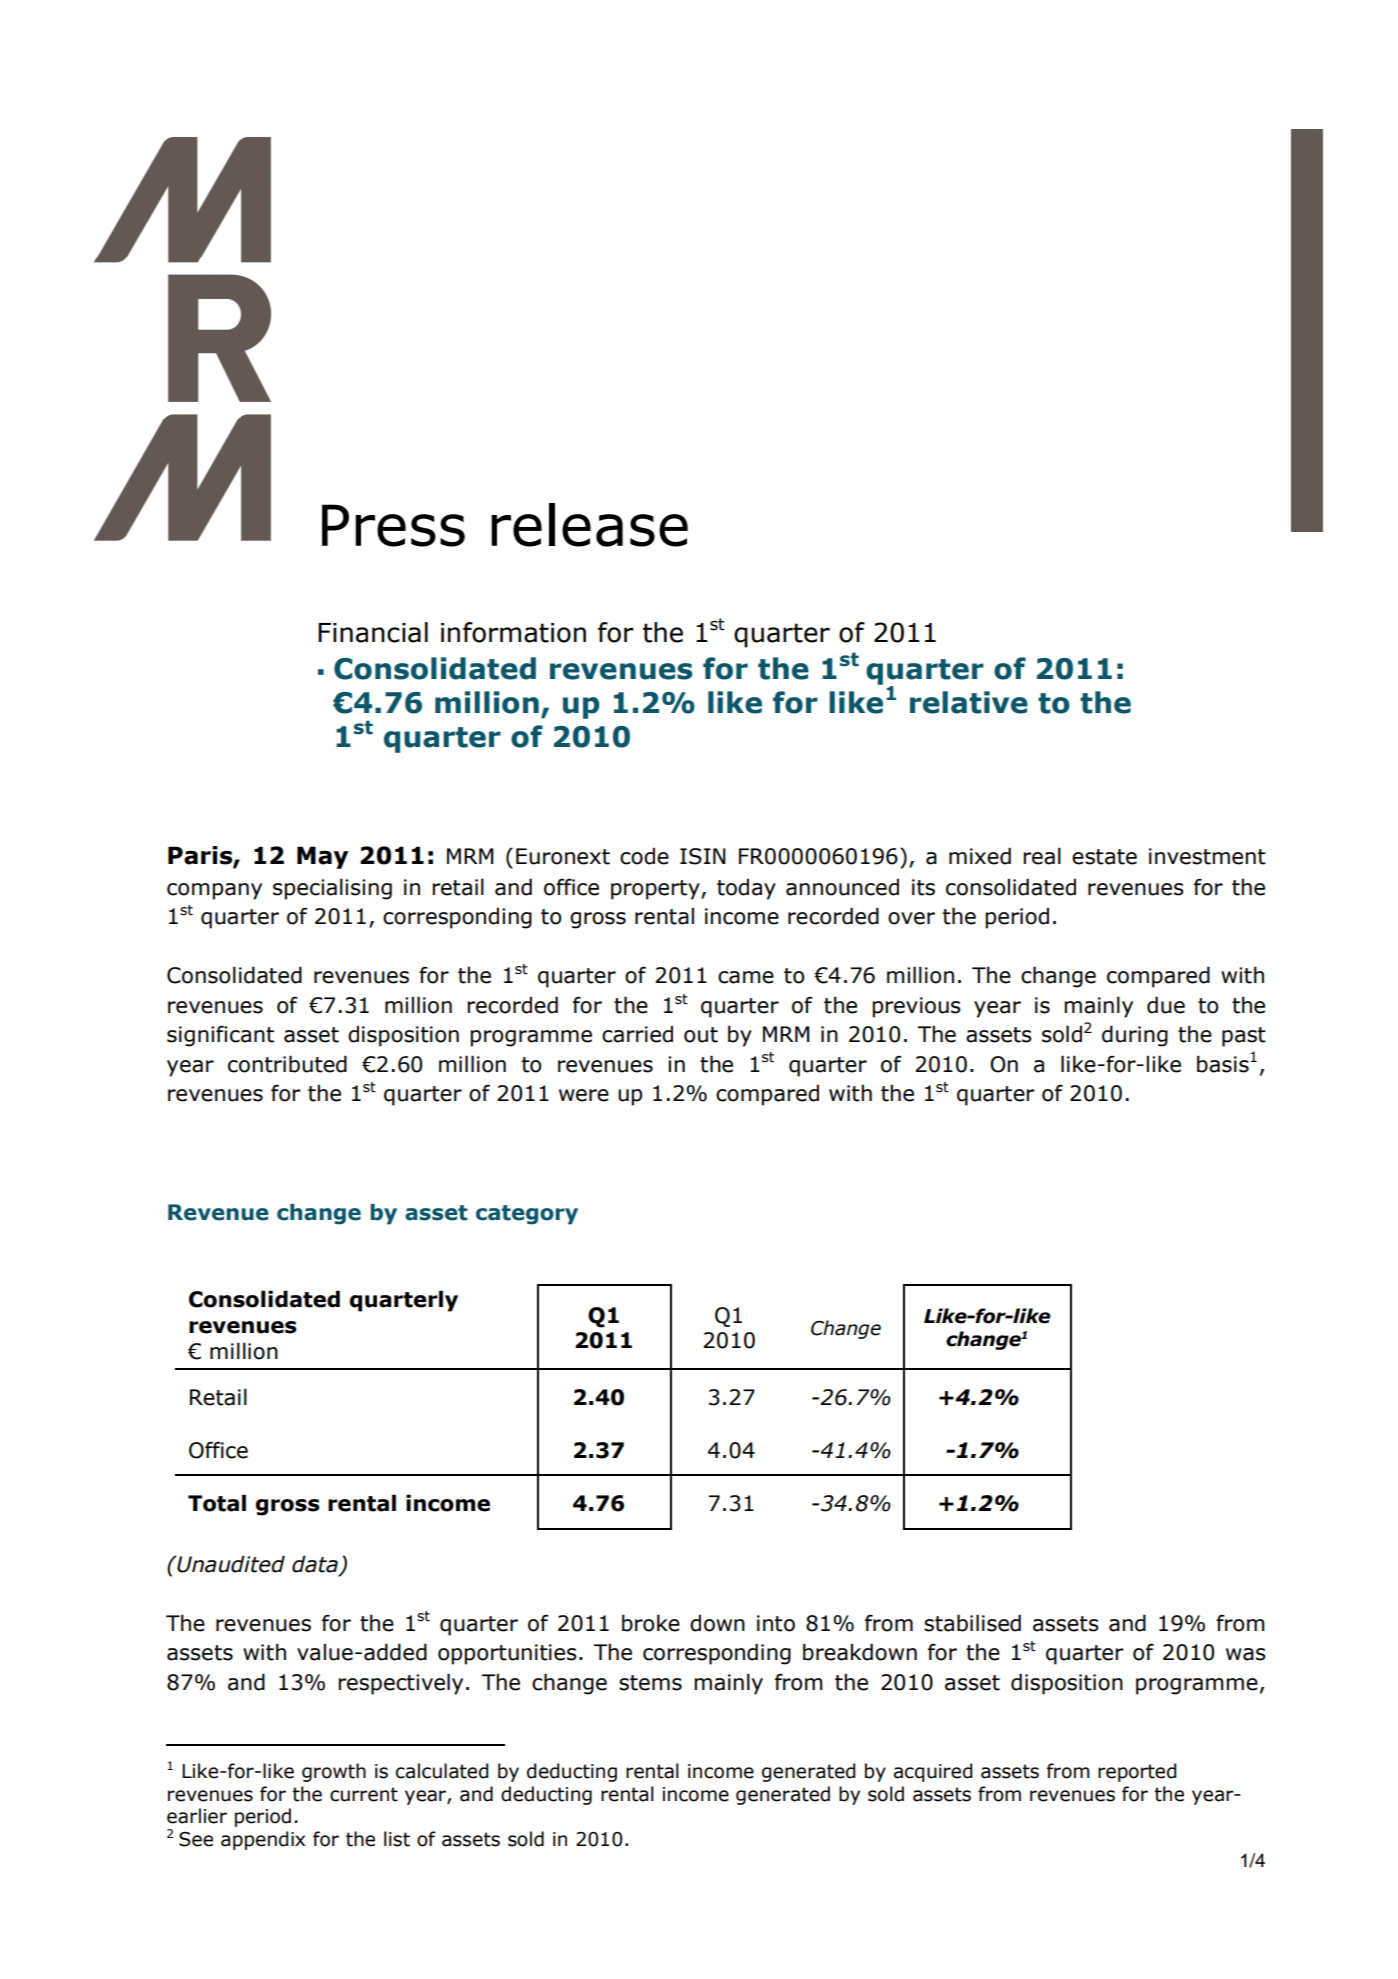  I want to click on stabilised, so click(972, 1623).
